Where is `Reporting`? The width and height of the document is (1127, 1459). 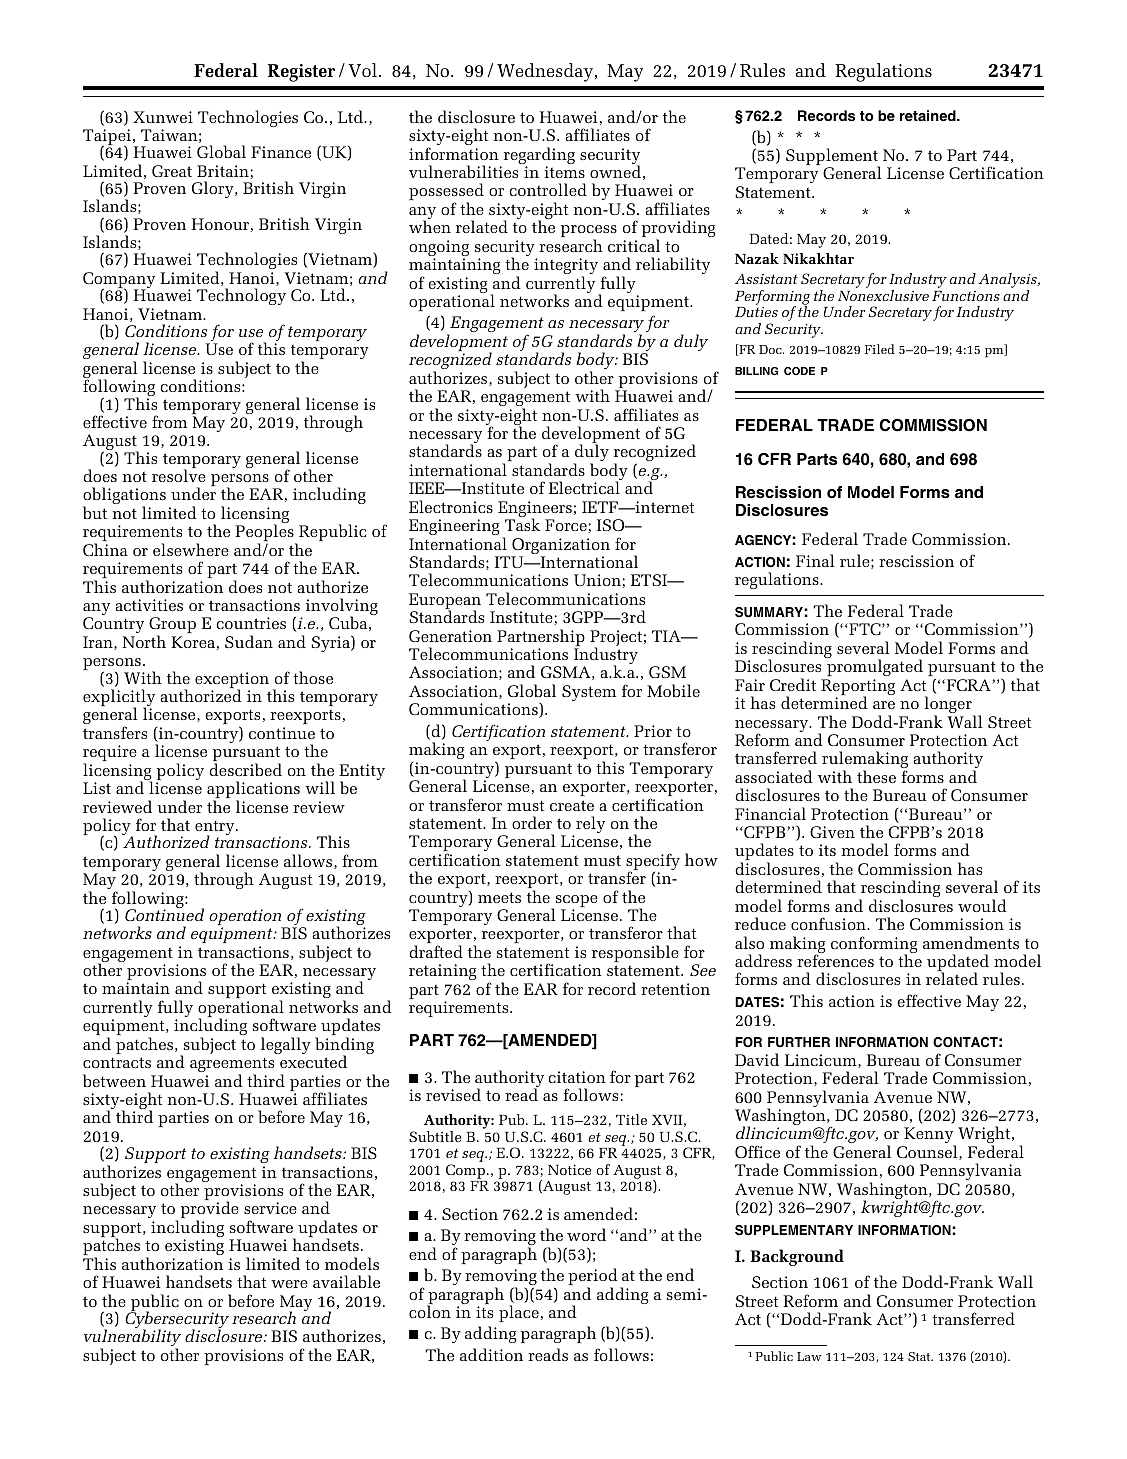
Reporting is located at coordinates (858, 688).
